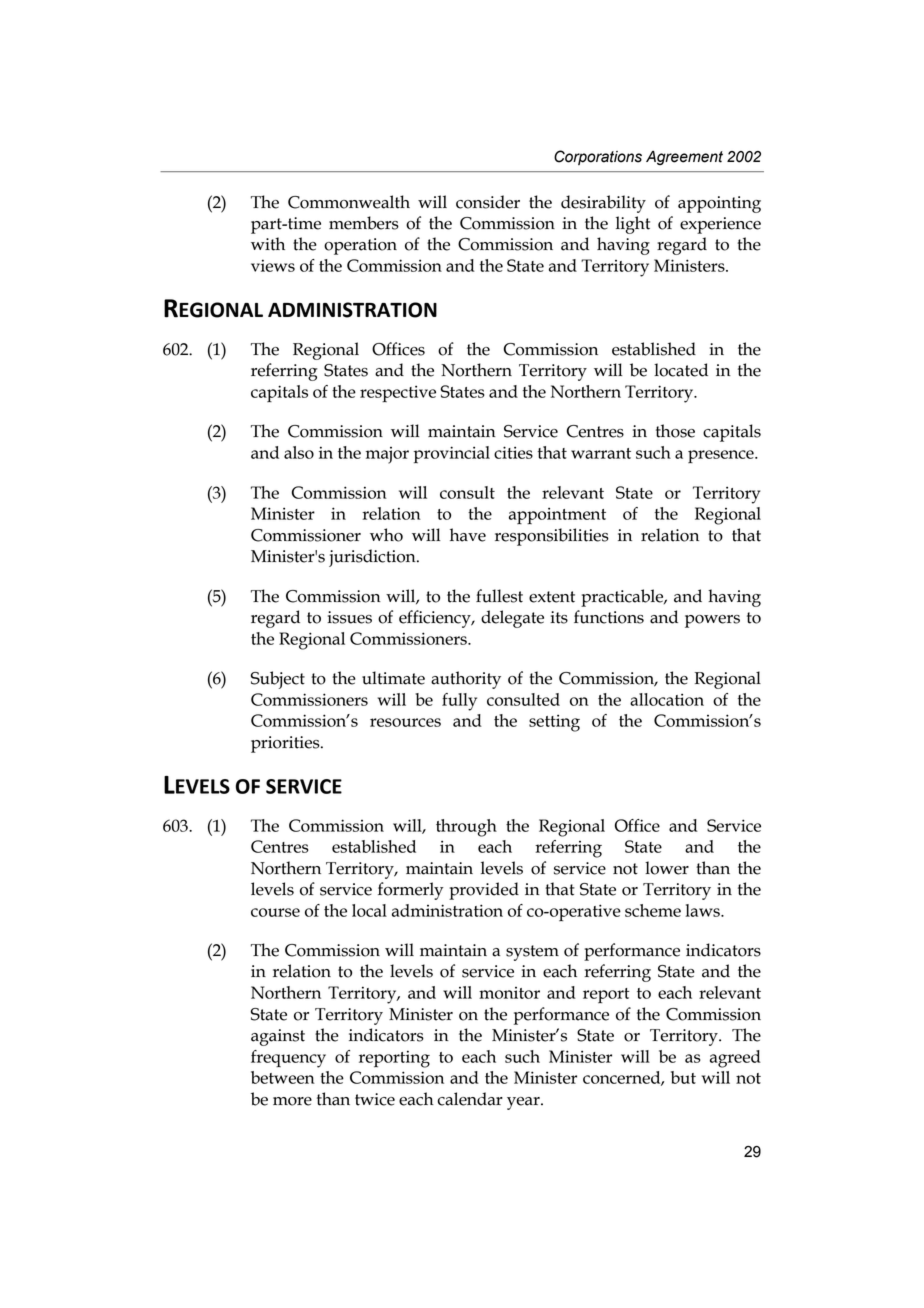 This page has height=1308, width=924. I want to click on presence, so click(722, 456).
